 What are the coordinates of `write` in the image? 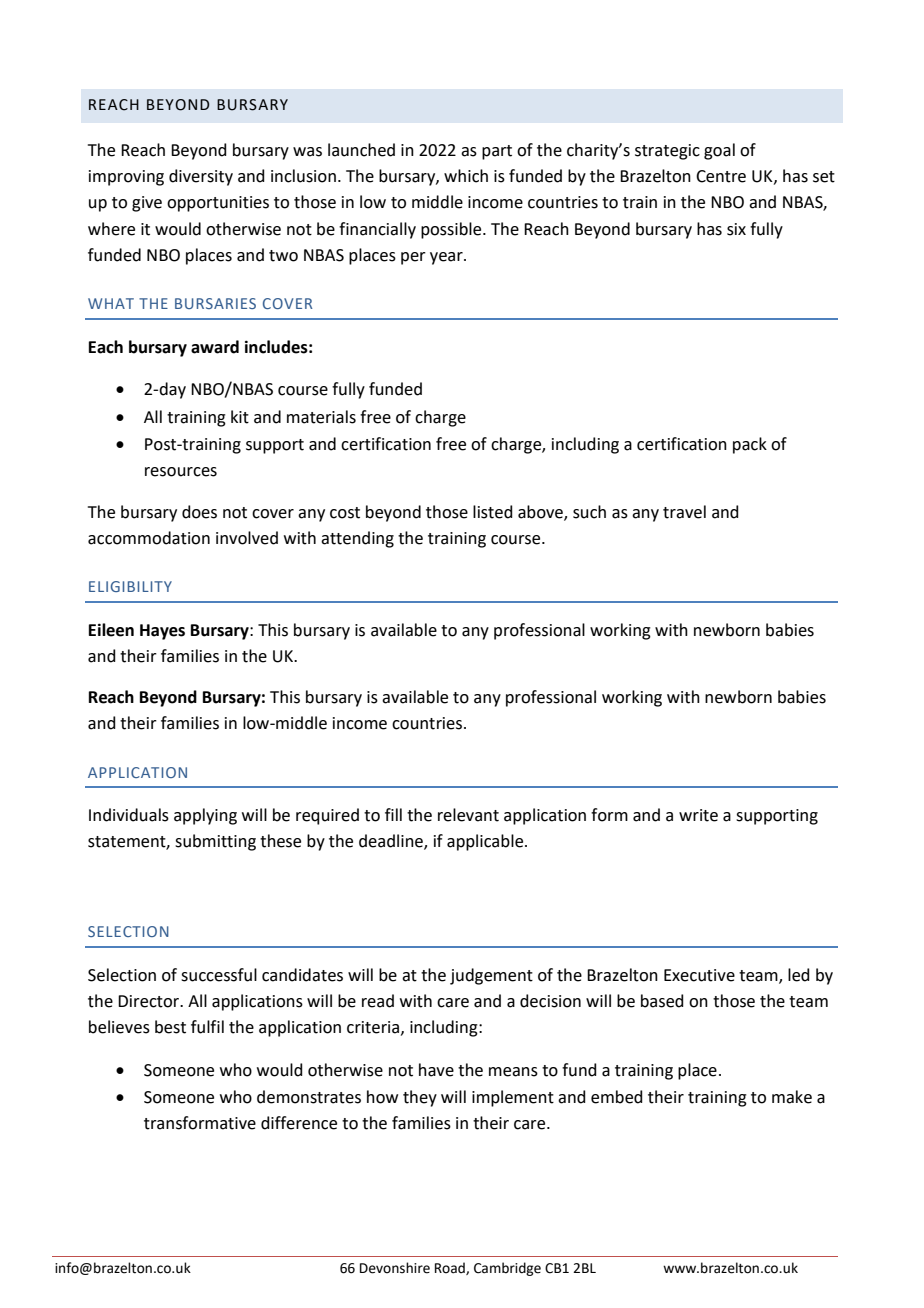 It's located at (698, 815).
